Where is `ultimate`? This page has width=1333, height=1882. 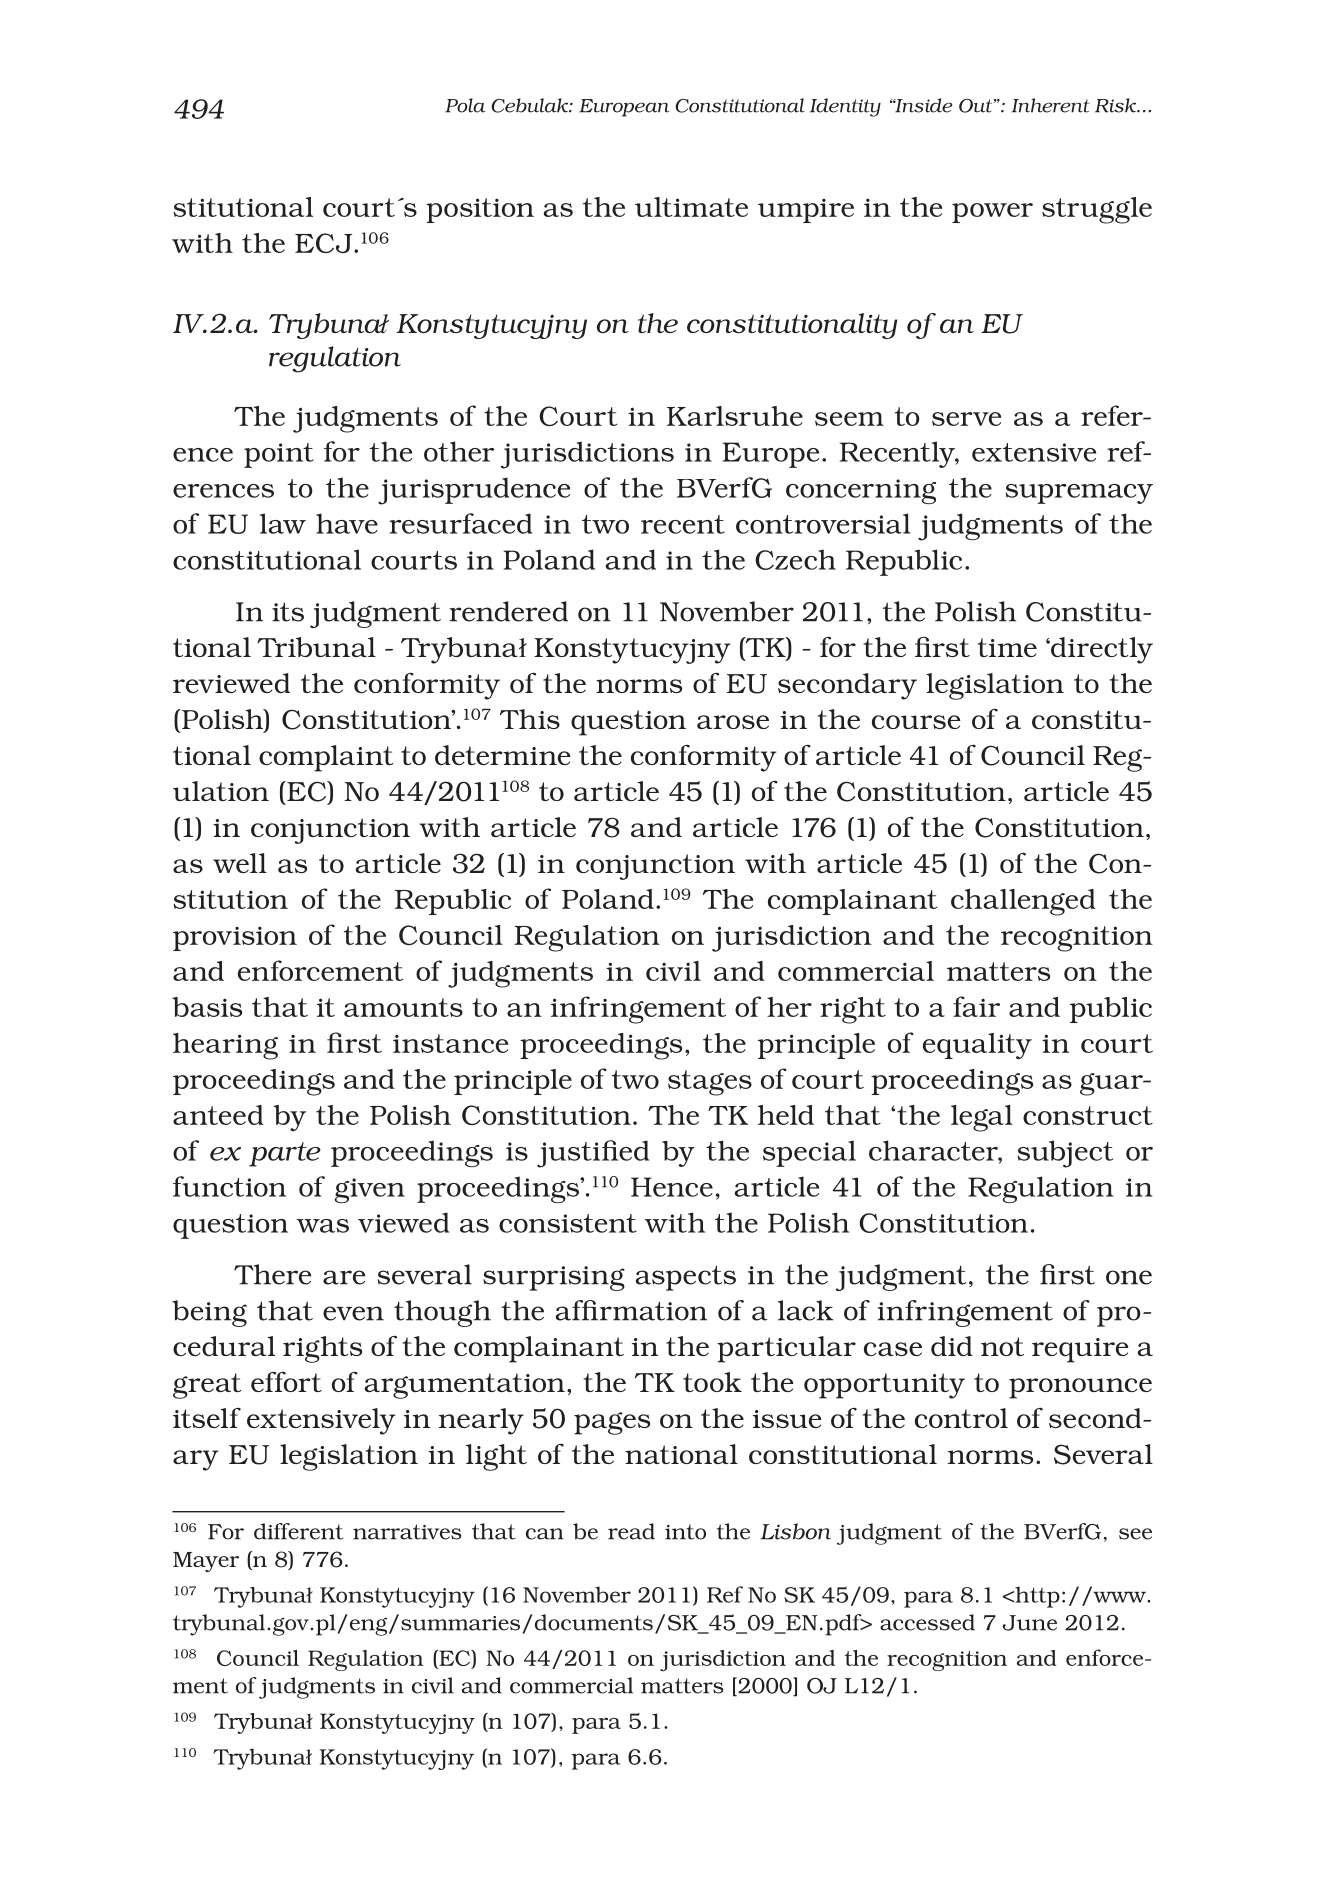 ultimate is located at coordinates (691, 207).
